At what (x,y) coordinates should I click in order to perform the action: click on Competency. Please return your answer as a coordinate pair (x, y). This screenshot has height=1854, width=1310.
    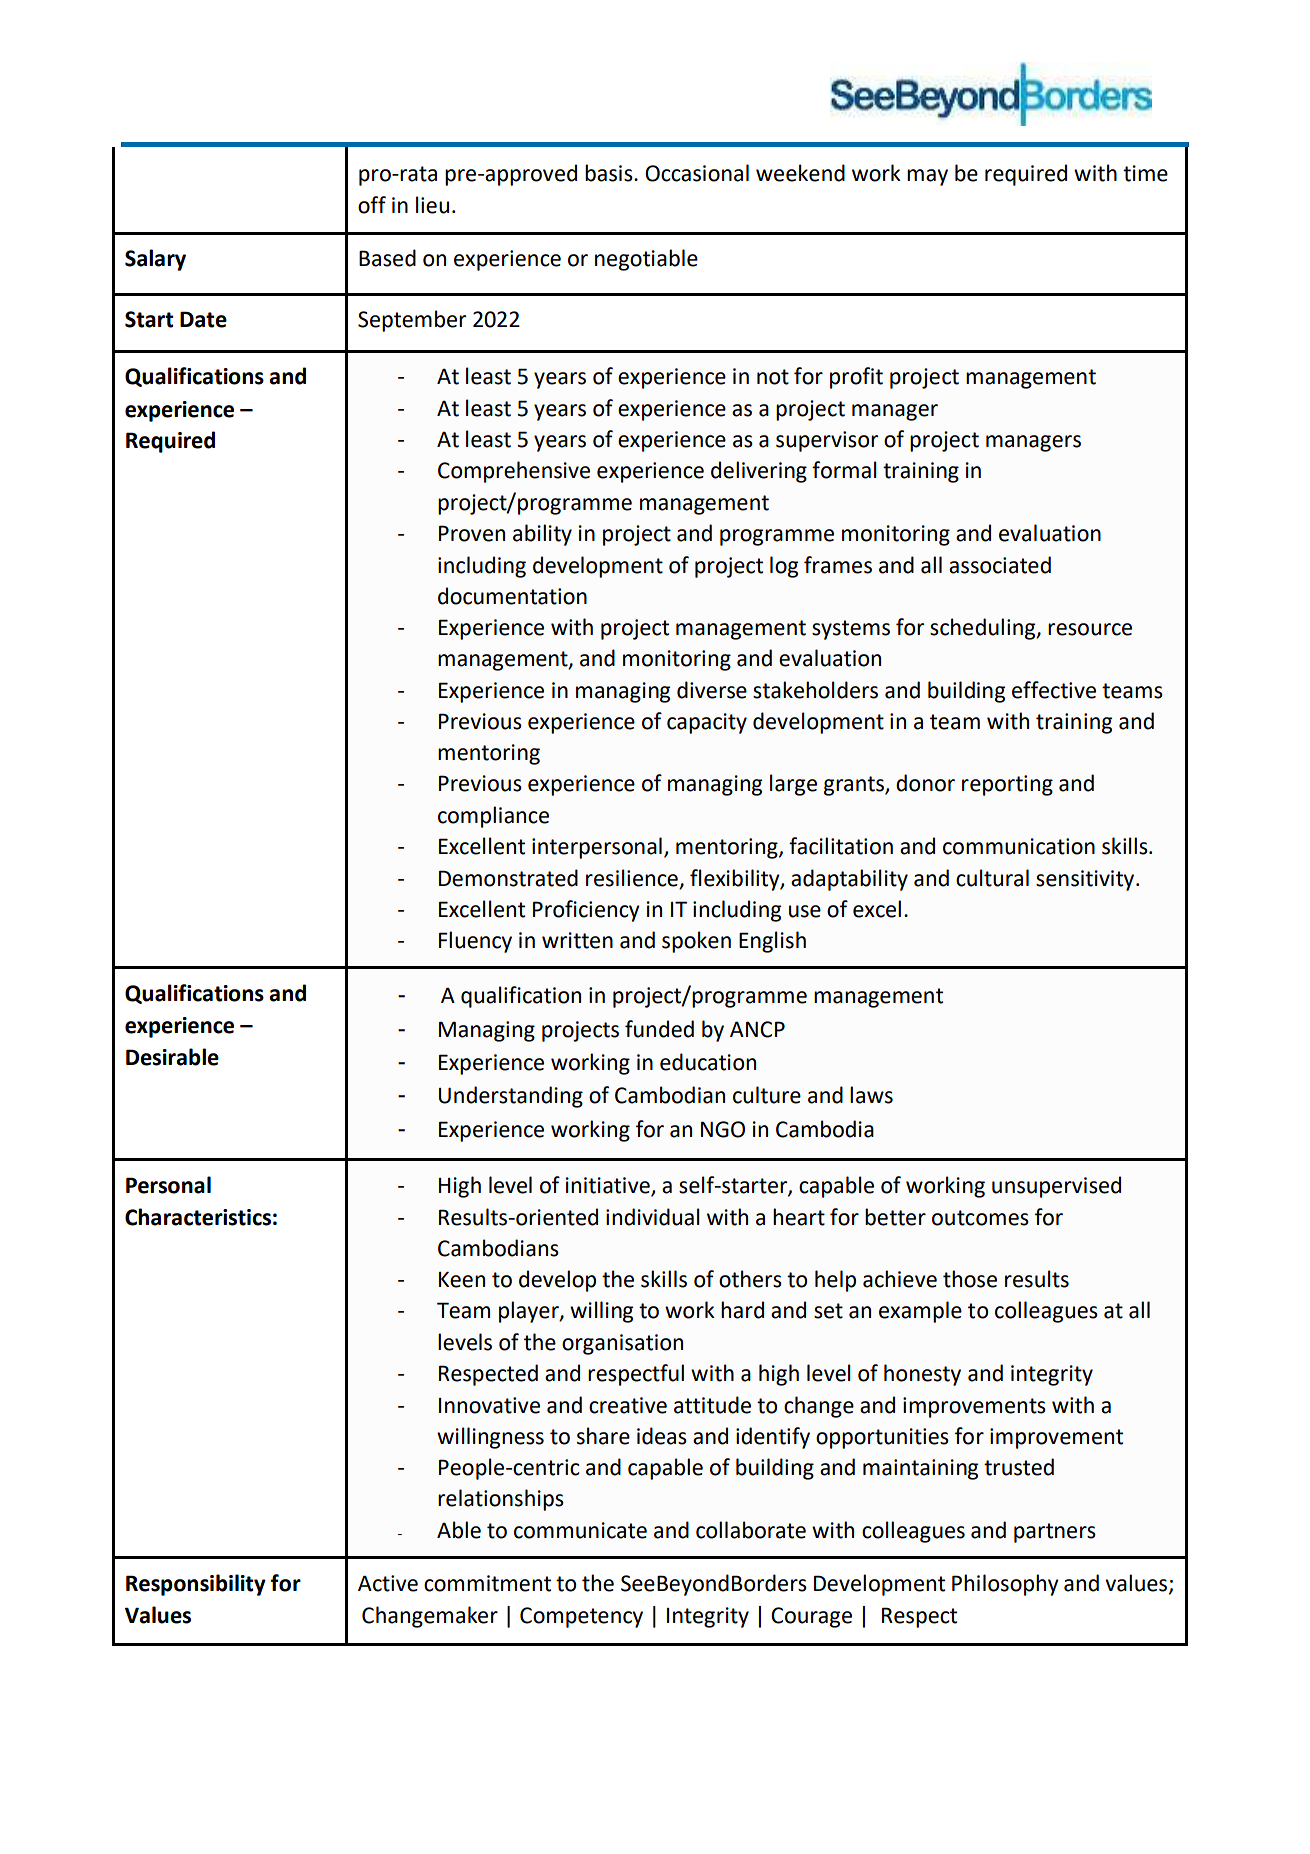
    Looking at the image, I should click on (581, 1617).
